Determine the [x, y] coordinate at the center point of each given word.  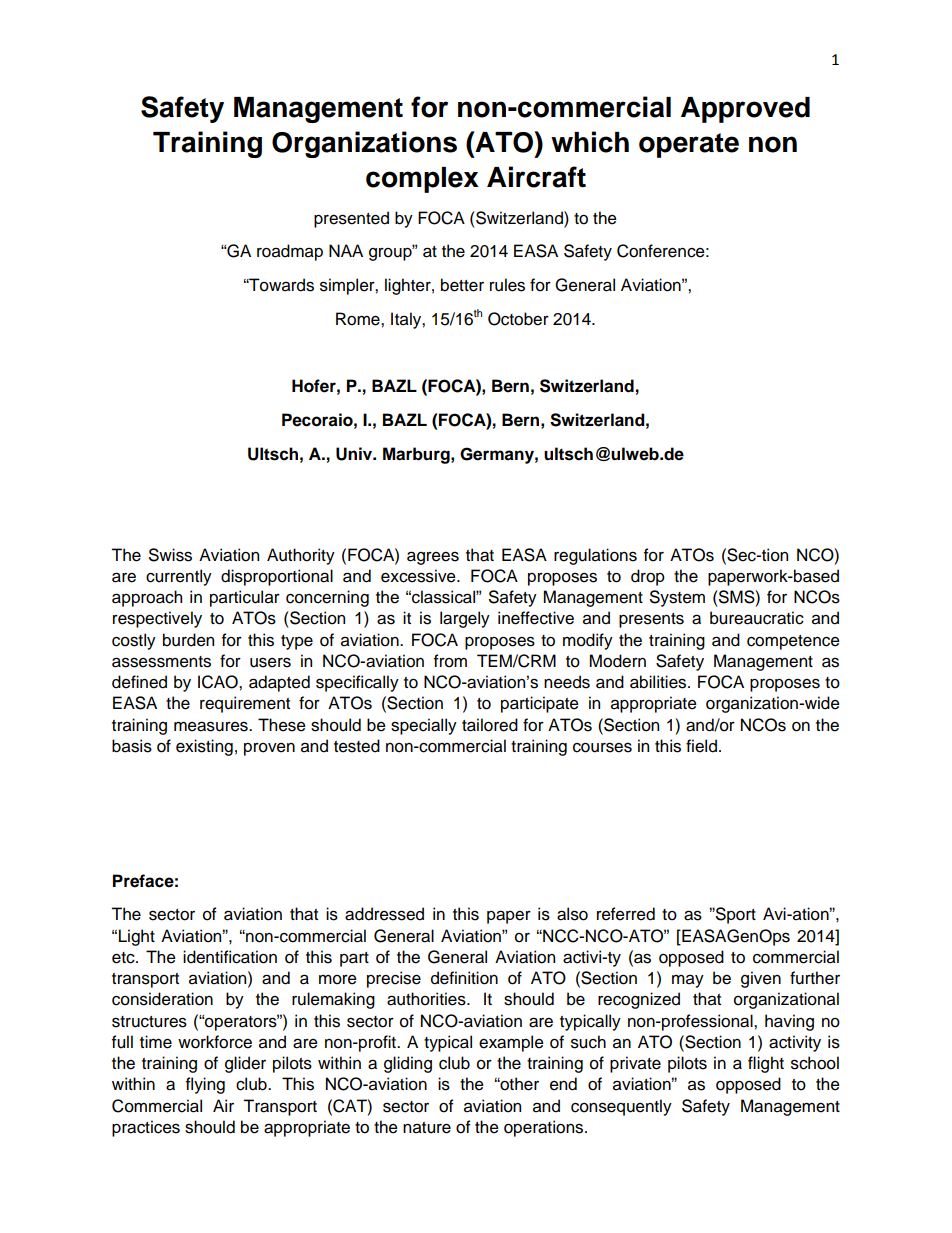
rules [507, 285]
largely [465, 619]
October [518, 319]
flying [205, 1085]
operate [689, 145]
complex [422, 180]
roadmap [290, 252]
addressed [384, 914]
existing [204, 747]
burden [188, 640]
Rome [359, 319]
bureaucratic [757, 618]
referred [626, 914]
